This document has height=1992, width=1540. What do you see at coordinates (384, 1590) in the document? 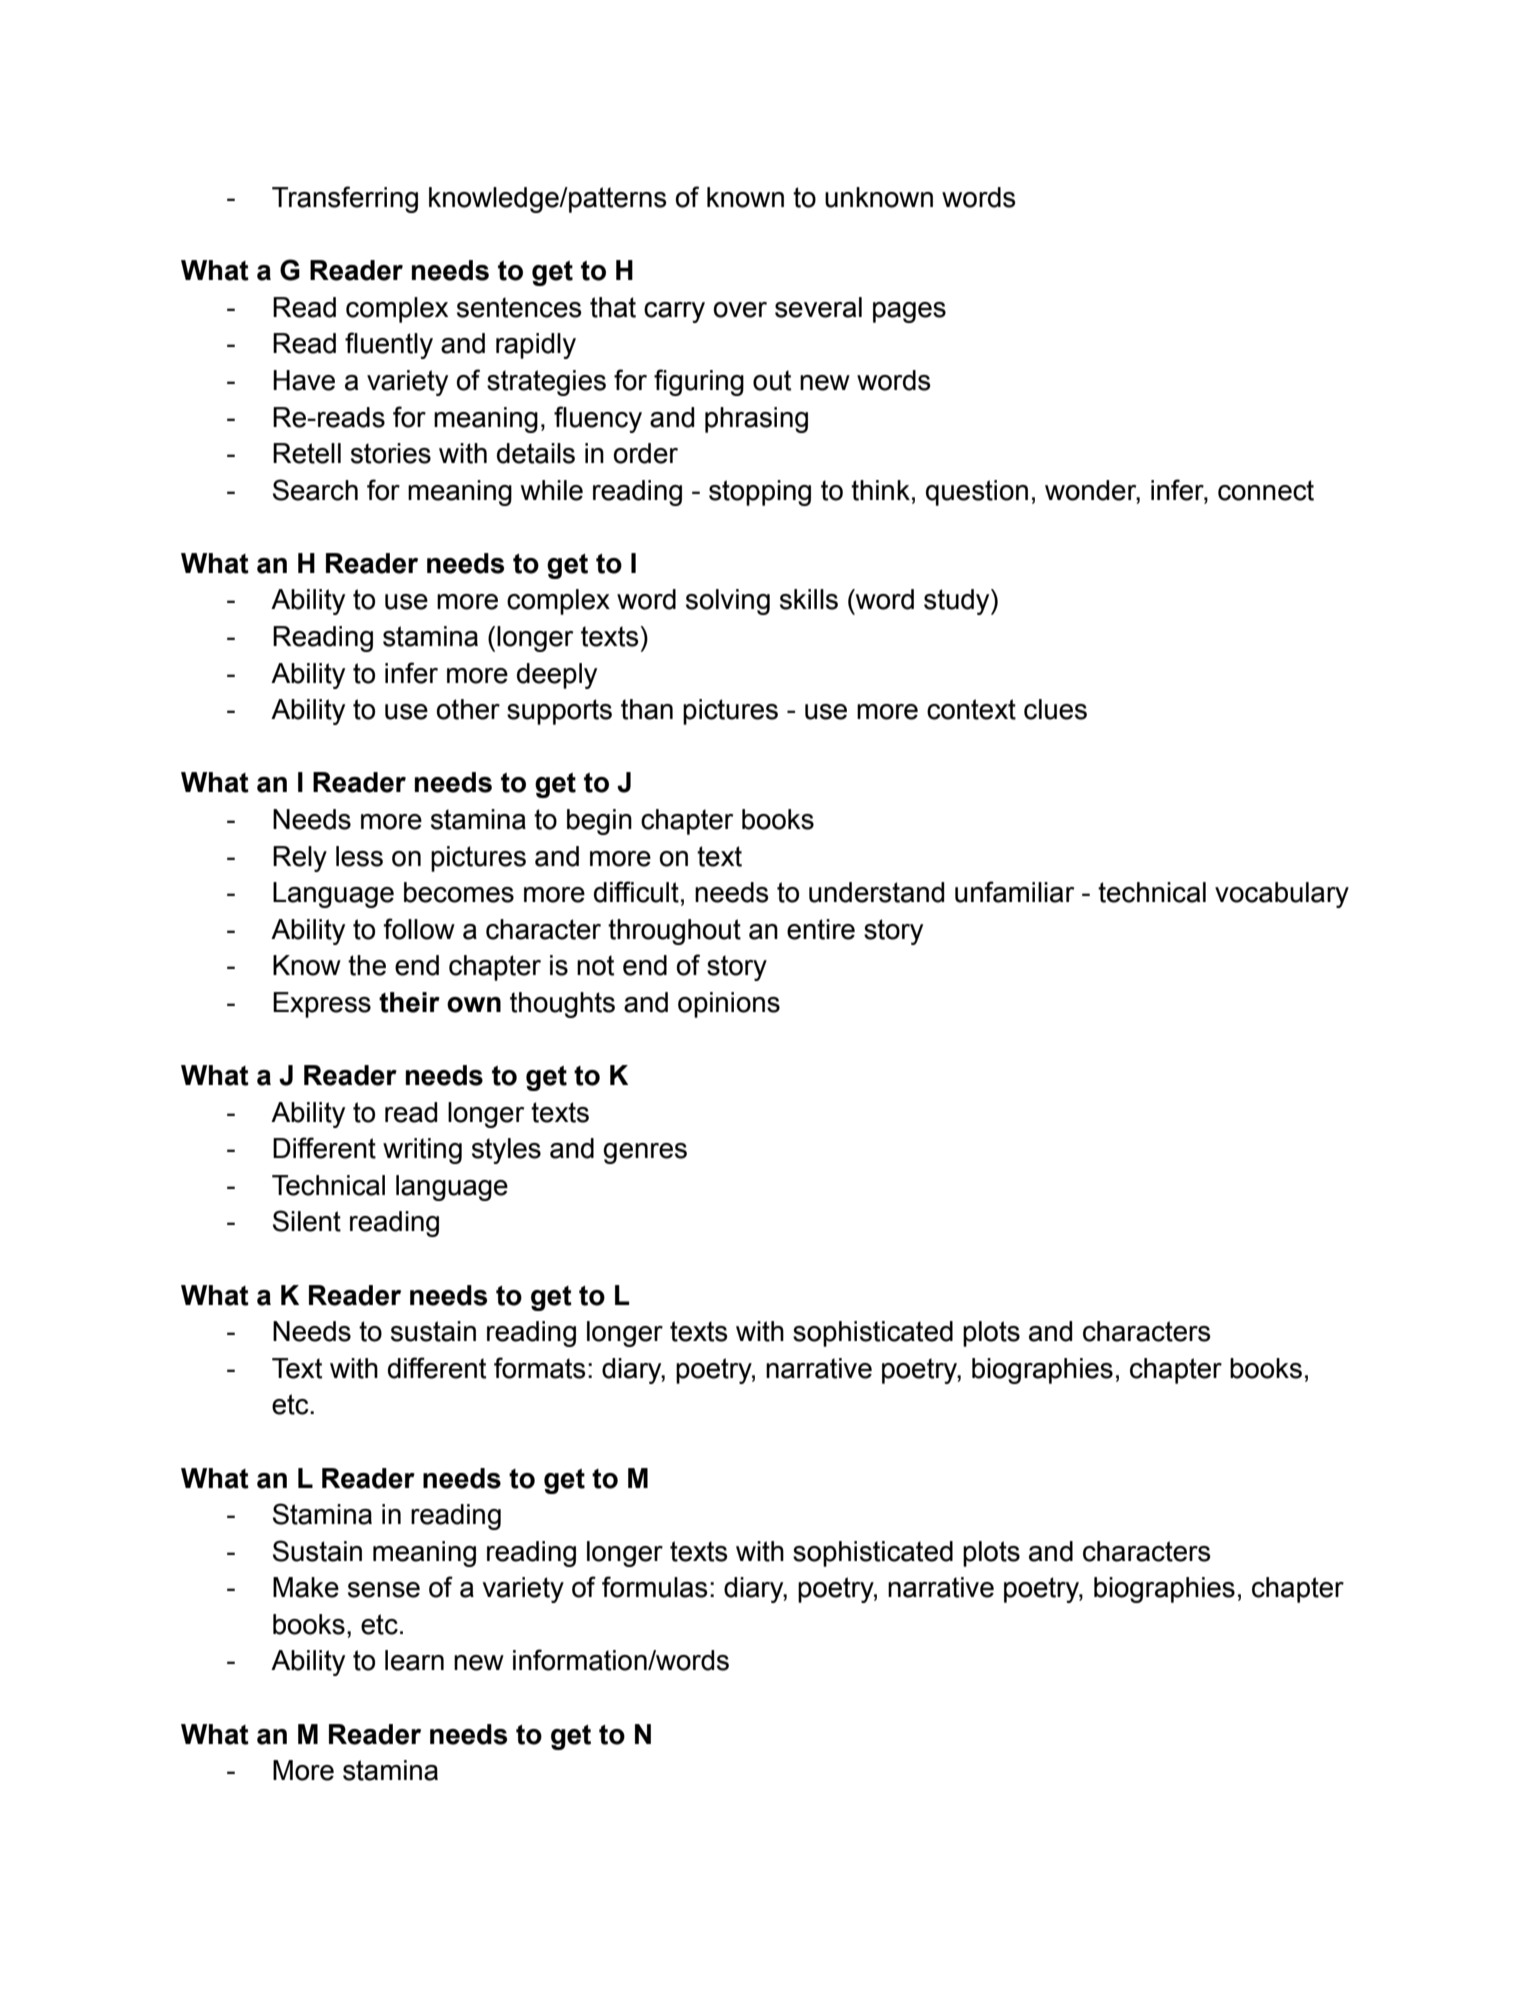
I see `sense` at bounding box center [384, 1590].
